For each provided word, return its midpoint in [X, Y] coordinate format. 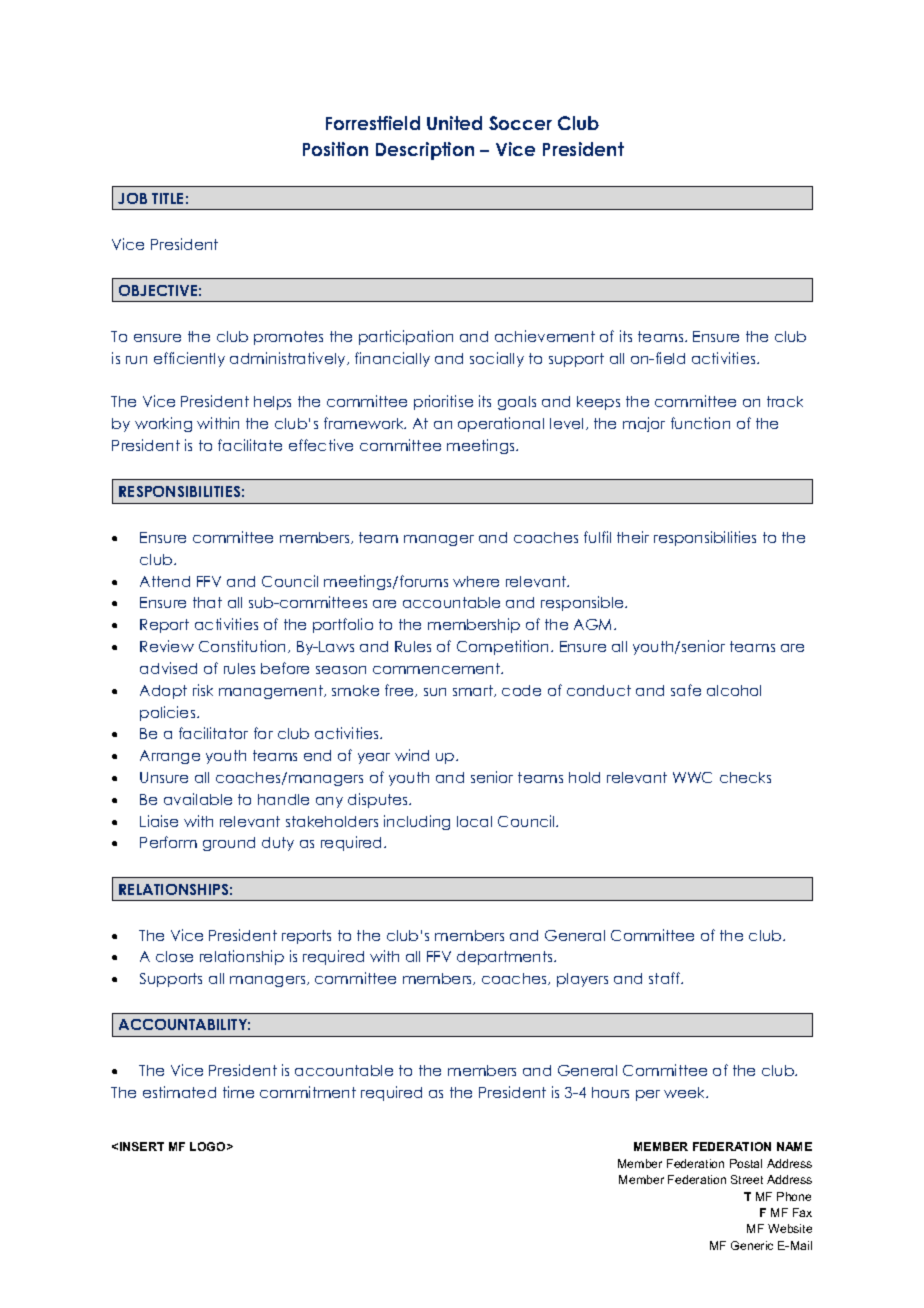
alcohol [734, 690]
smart [474, 691]
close [174, 956]
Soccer [520, 123]
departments [506, 958]
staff [665, 978]
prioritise [443, 402]
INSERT [142, 1146]
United [454, 123]
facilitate [250, 445]
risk [203, 690]
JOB [132, 198]
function [700, 423]
